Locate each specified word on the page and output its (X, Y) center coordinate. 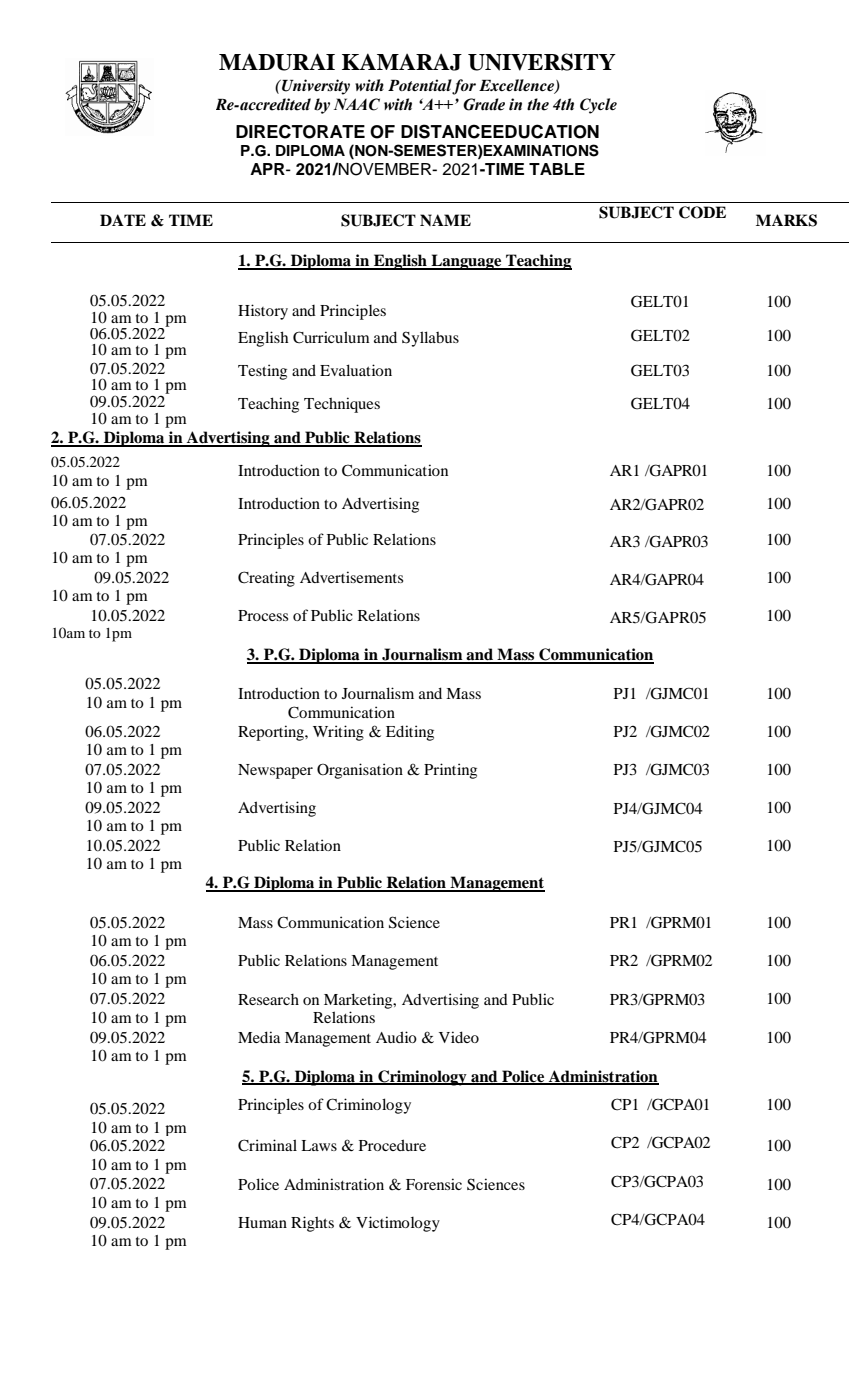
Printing (450, 771)
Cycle (598, 106)
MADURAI (277, 62)
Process (263, 615)
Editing (410, 733)
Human (262, 1222)
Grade (484, 104)
